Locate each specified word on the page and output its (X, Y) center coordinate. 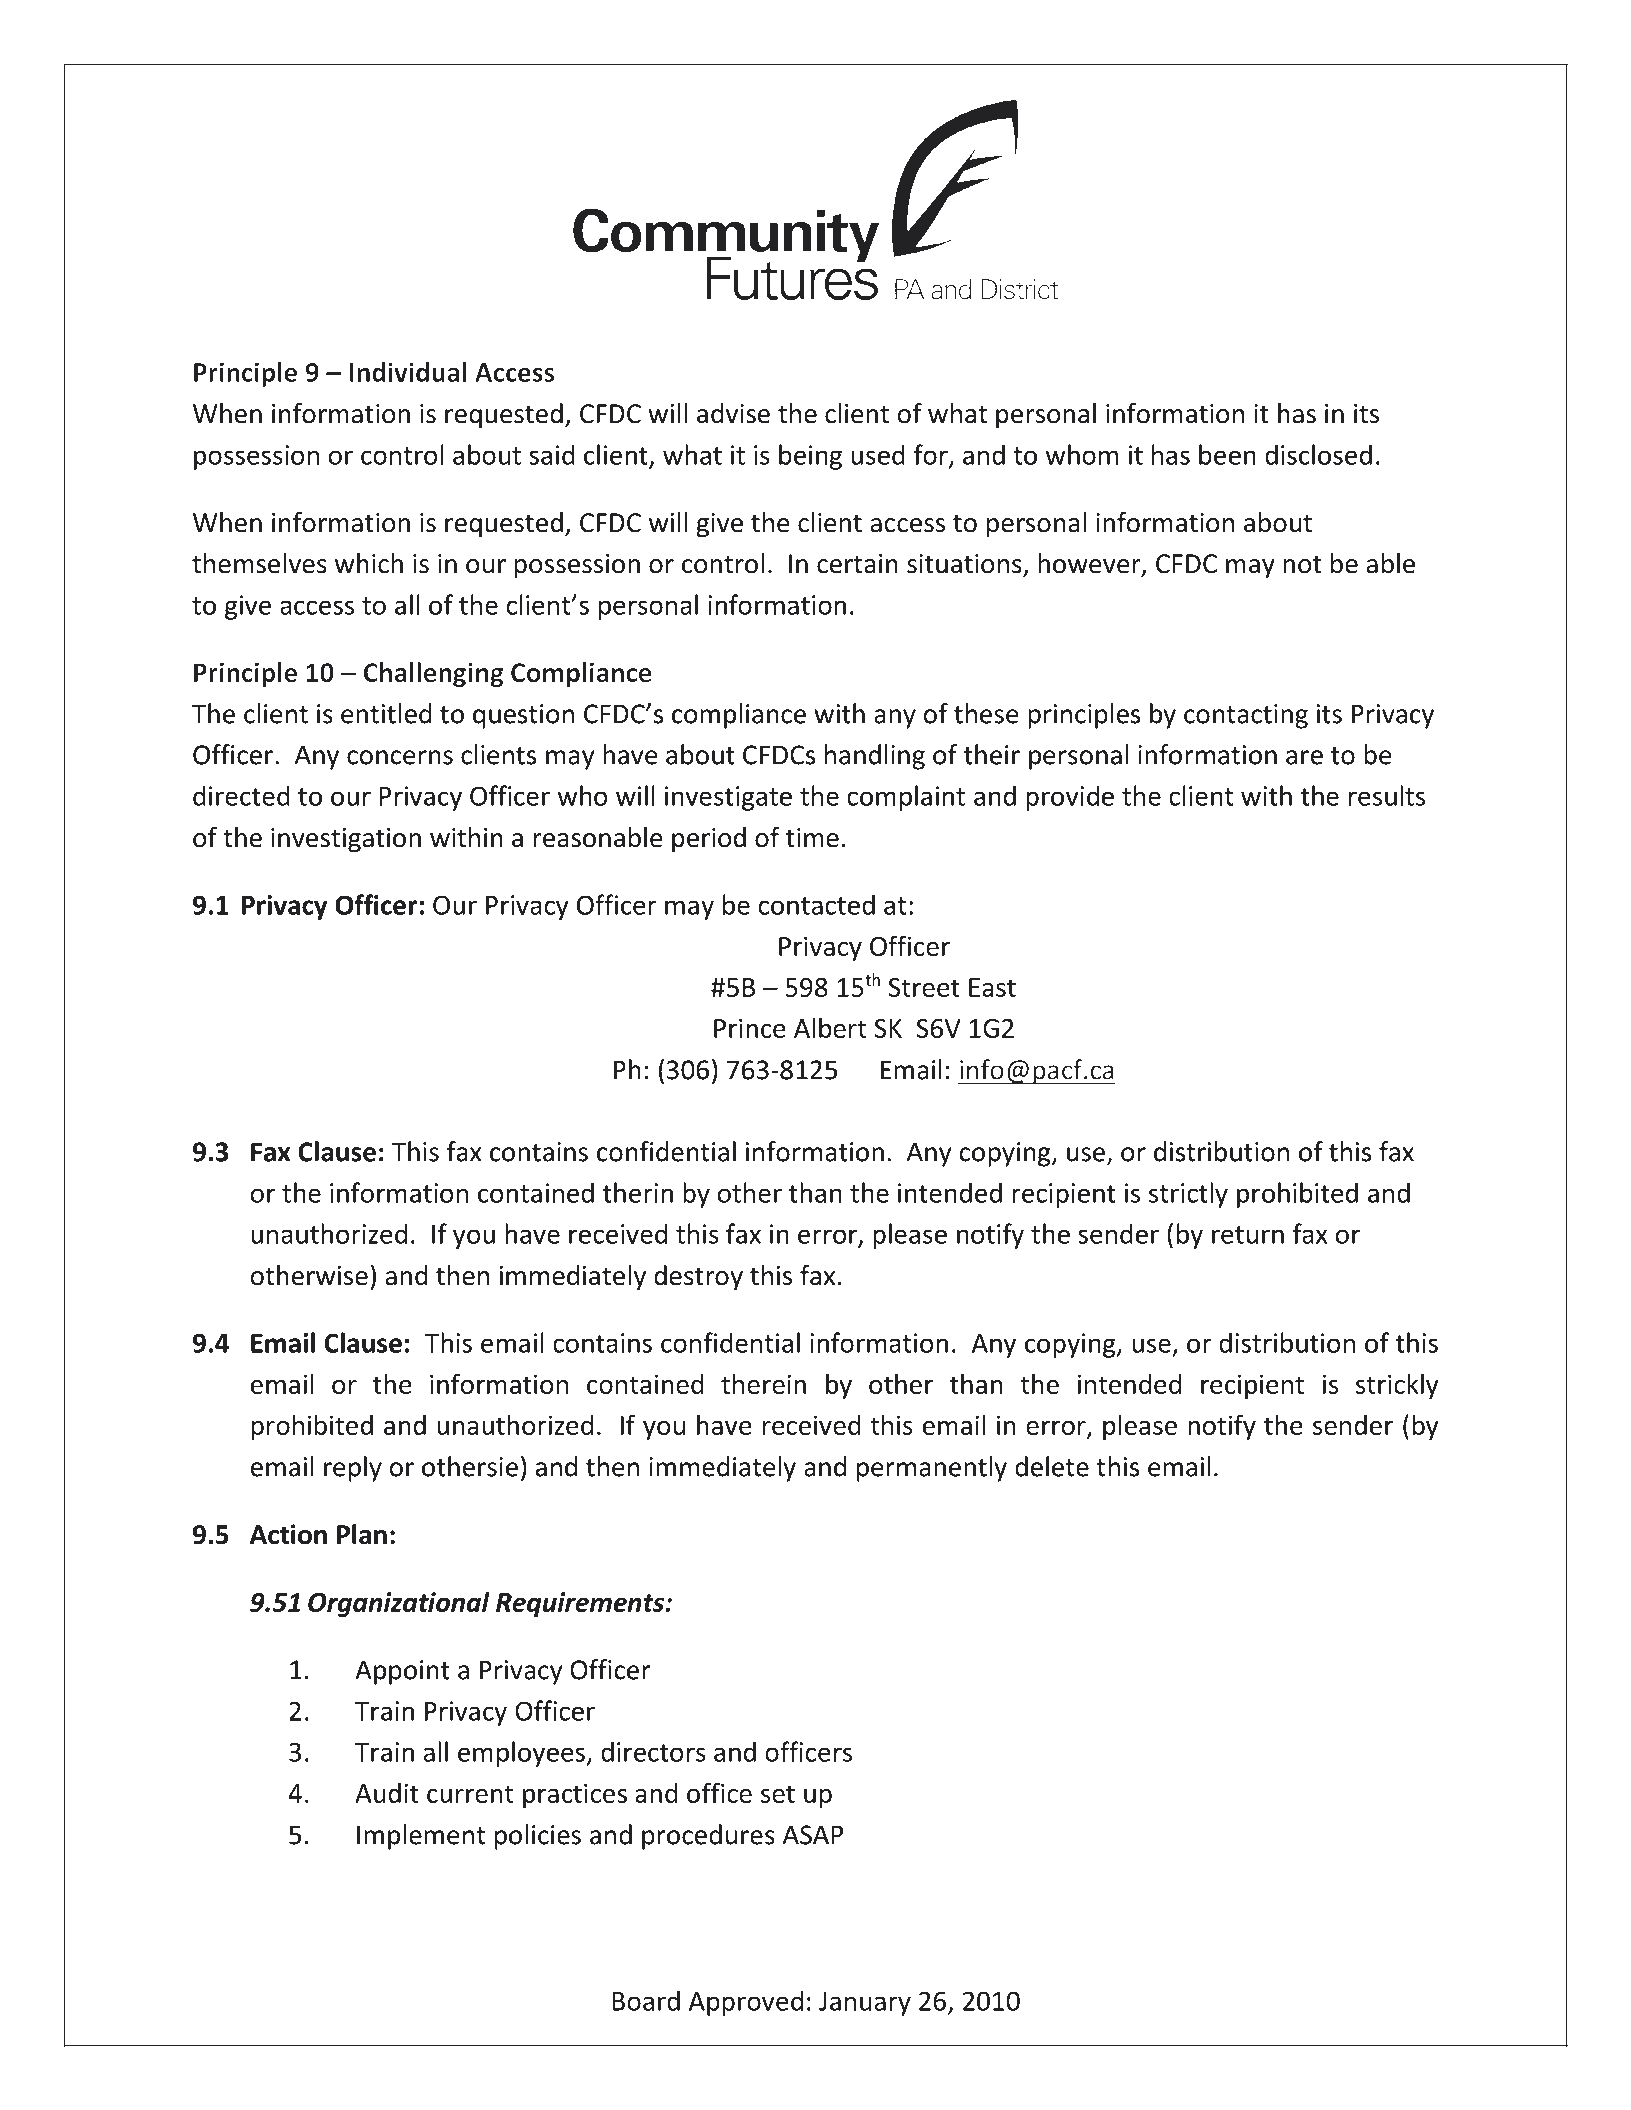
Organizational (399, 1604)
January (865, 2004)
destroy (698, 1278)
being (810, 457)
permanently (932, 1469)
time (812, 838)
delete (1052, 1466)
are (1304, 757)
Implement (421, 1837)
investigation (346, 840)
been (1227, 454)
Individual (408, 372)
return (1248, 1235)
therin (638, 1192)
